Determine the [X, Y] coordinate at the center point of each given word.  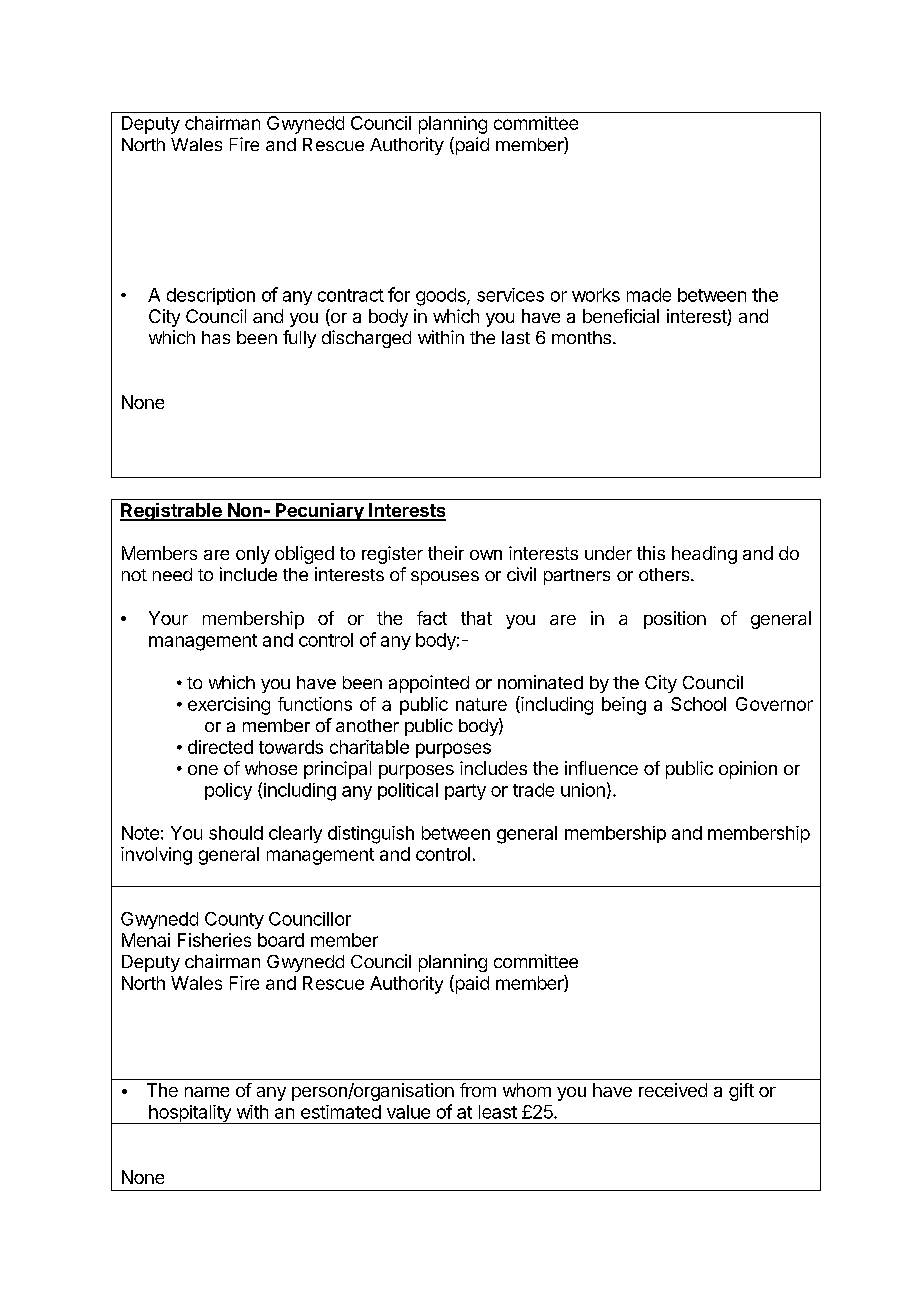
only [253, 555]
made [649, 295]
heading [704, 555]
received [673, 1090]
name [207, 1092]
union [583, 790]
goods [442, 297]
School [698, 704]
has [216, 337]
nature [481, 704]
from [478, 1090]
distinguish [371, 835]
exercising [229, 706]
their [446, 553]
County [234, 920]
